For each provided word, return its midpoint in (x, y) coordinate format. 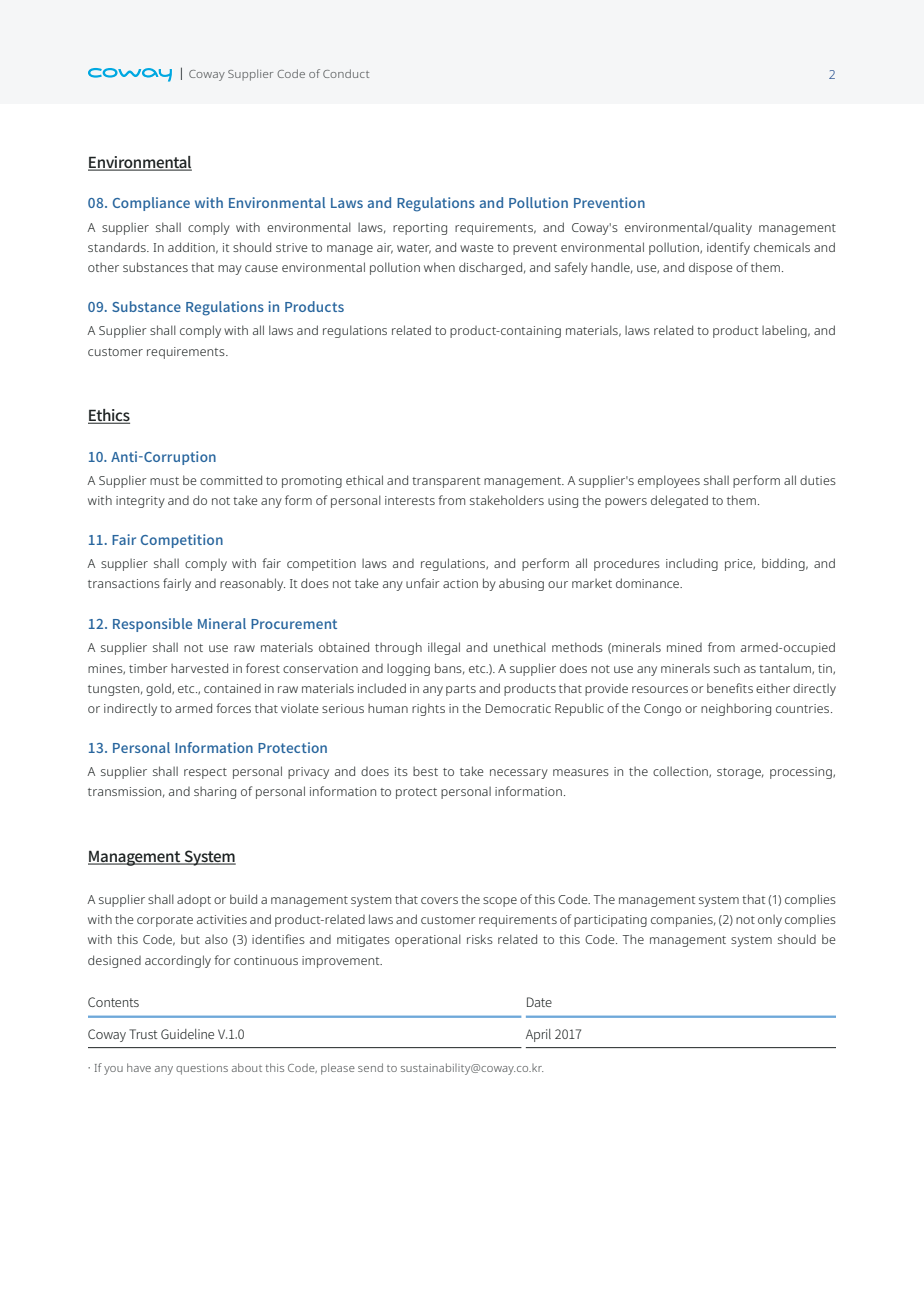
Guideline (187, 1034)
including (692, 564)
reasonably (252, 584)
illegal (444, 648)
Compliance (151, 204)
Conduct (346, 73)
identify (728, 248)
